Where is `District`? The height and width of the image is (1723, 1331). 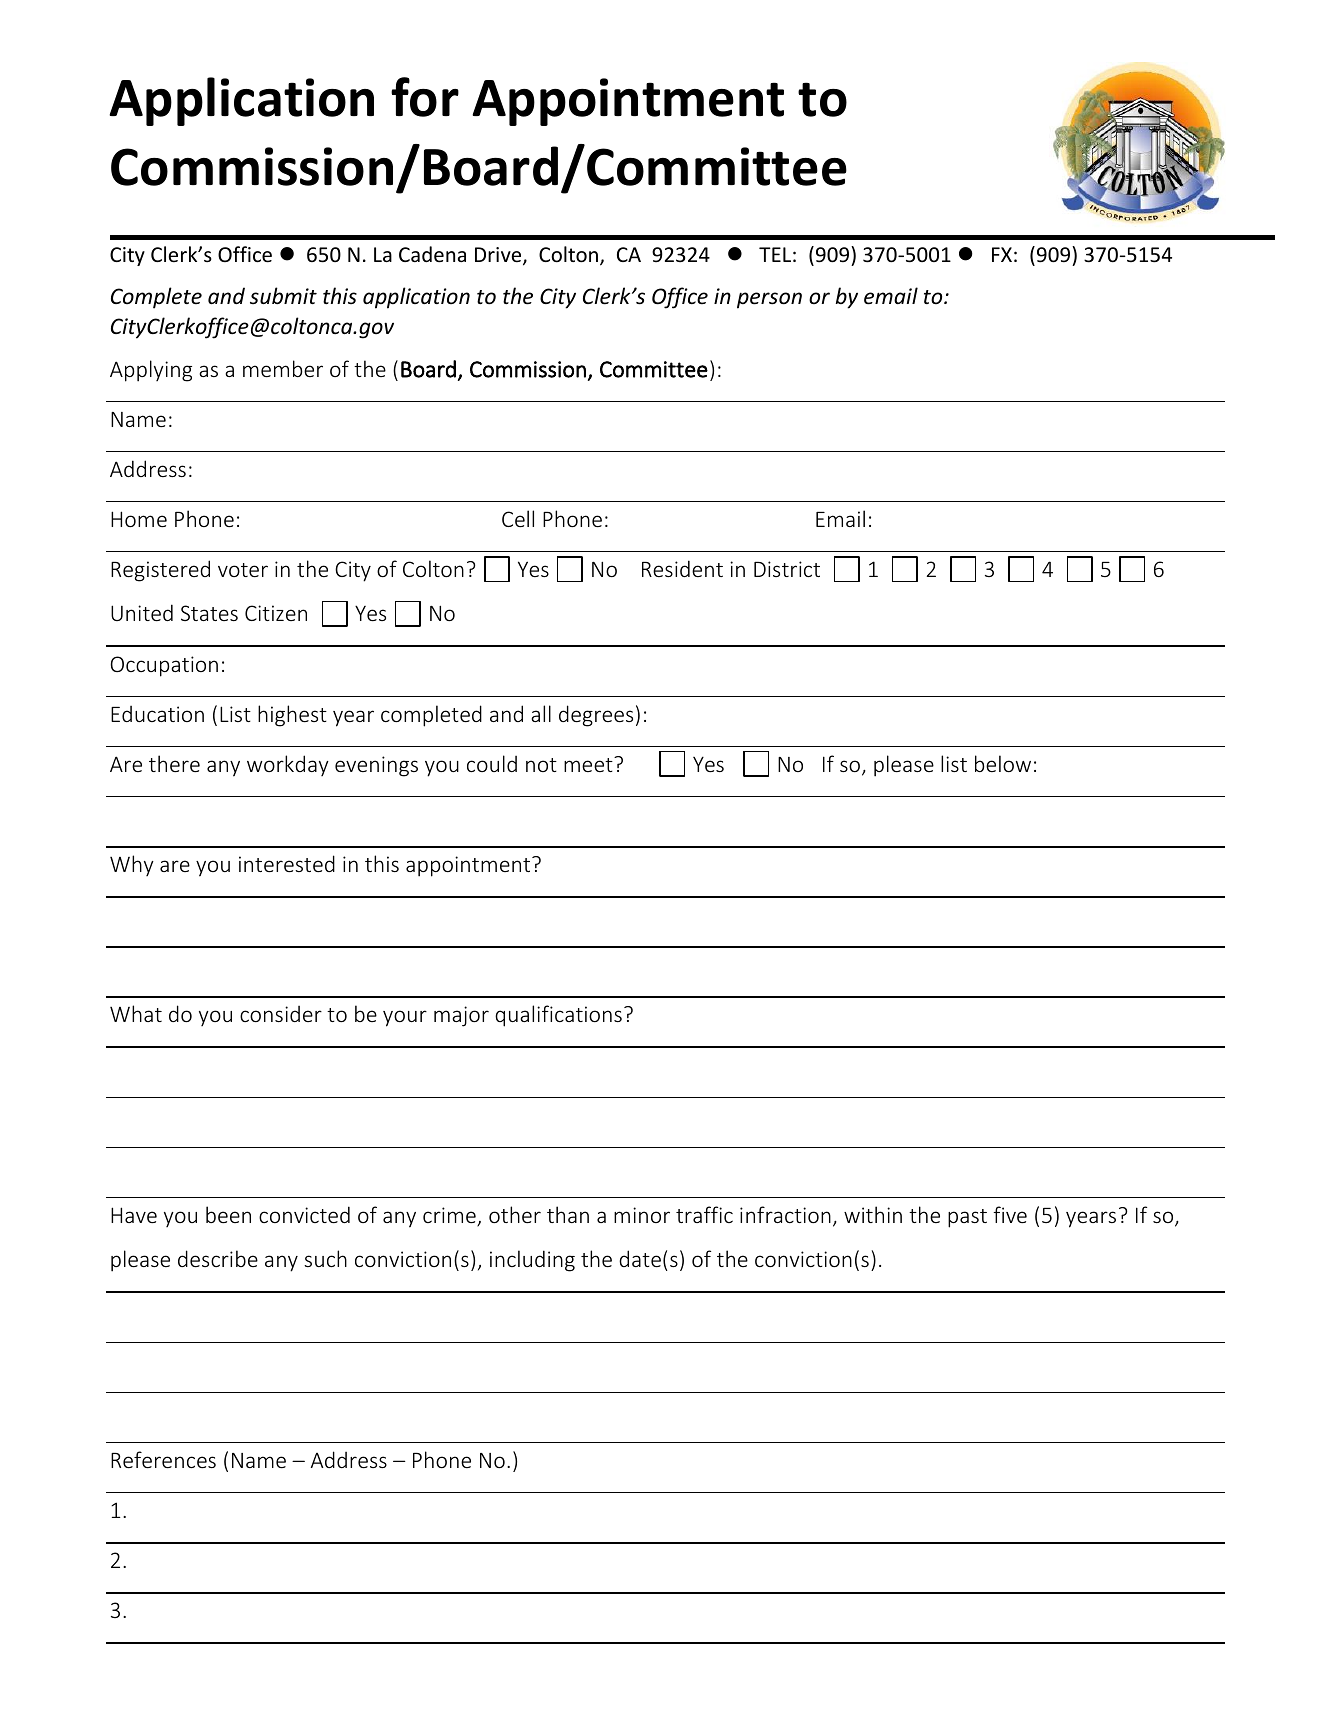
District is located at coordinates (787, 569).
